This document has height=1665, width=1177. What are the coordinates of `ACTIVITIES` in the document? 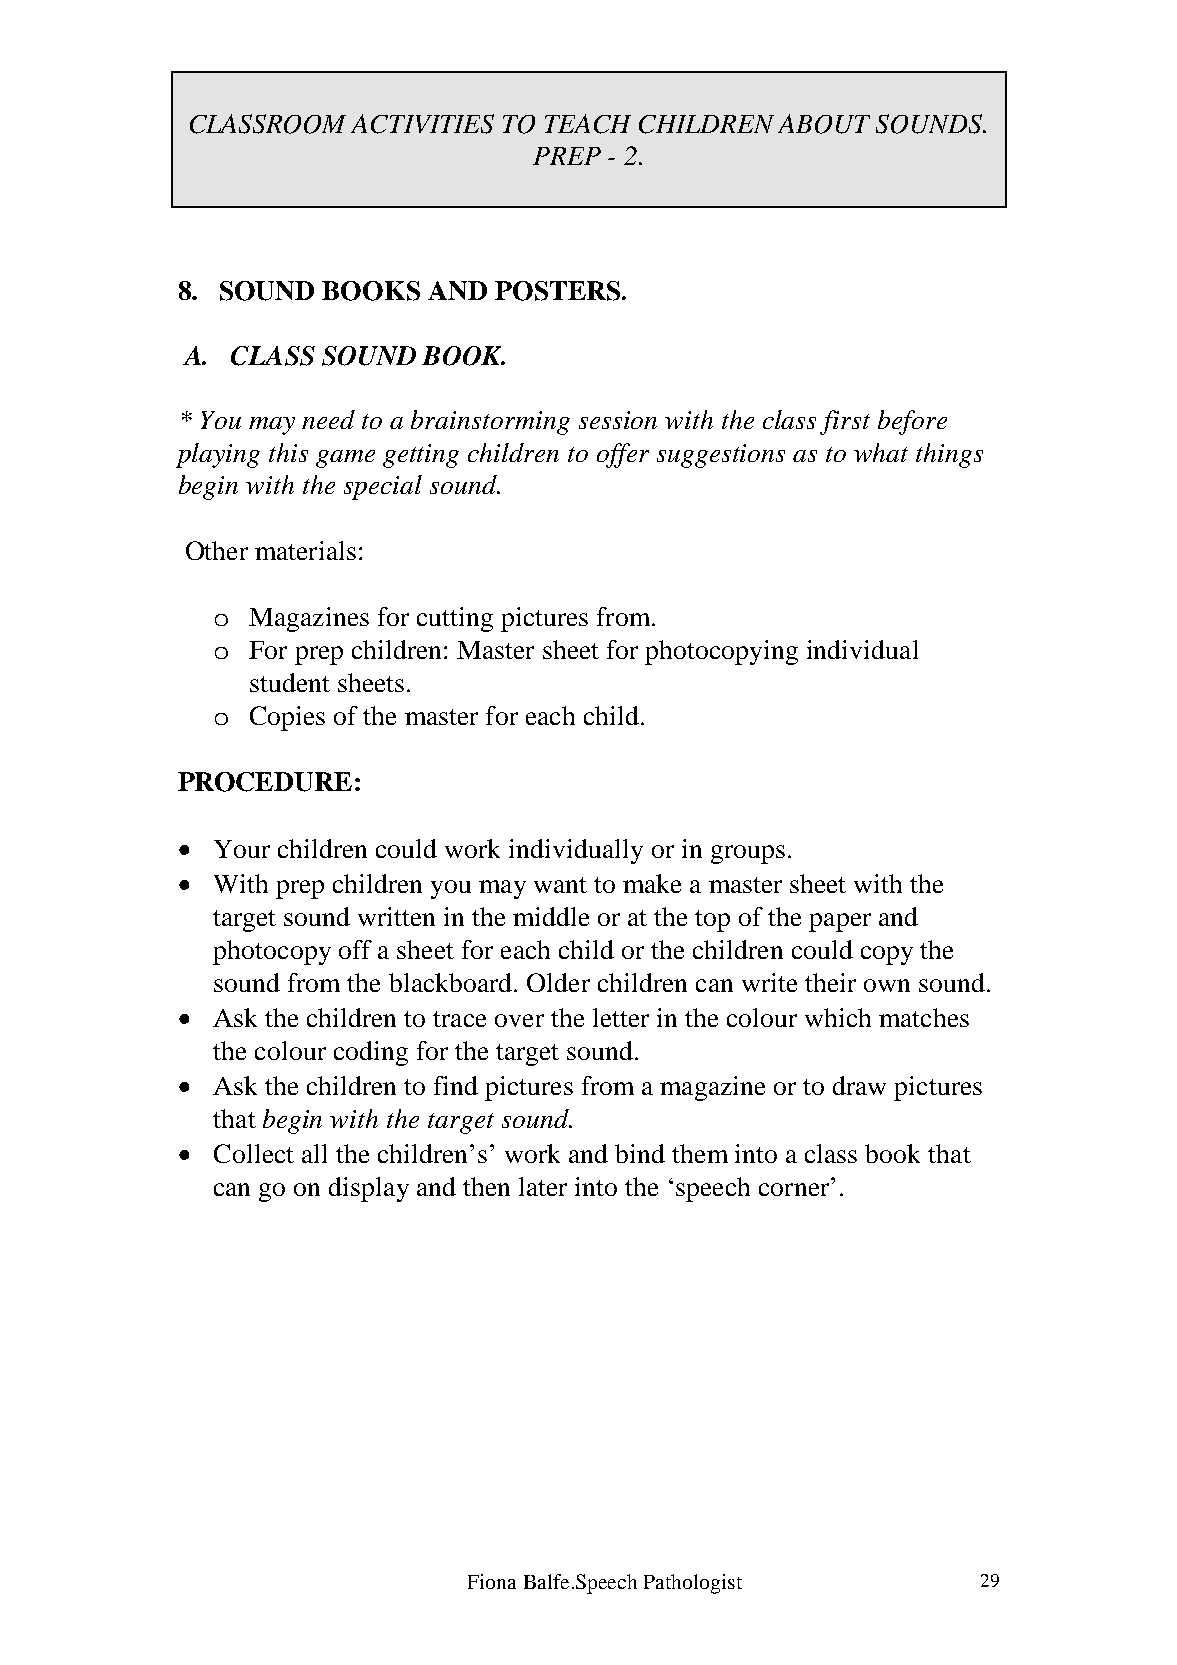 It's located at (422, 124).
